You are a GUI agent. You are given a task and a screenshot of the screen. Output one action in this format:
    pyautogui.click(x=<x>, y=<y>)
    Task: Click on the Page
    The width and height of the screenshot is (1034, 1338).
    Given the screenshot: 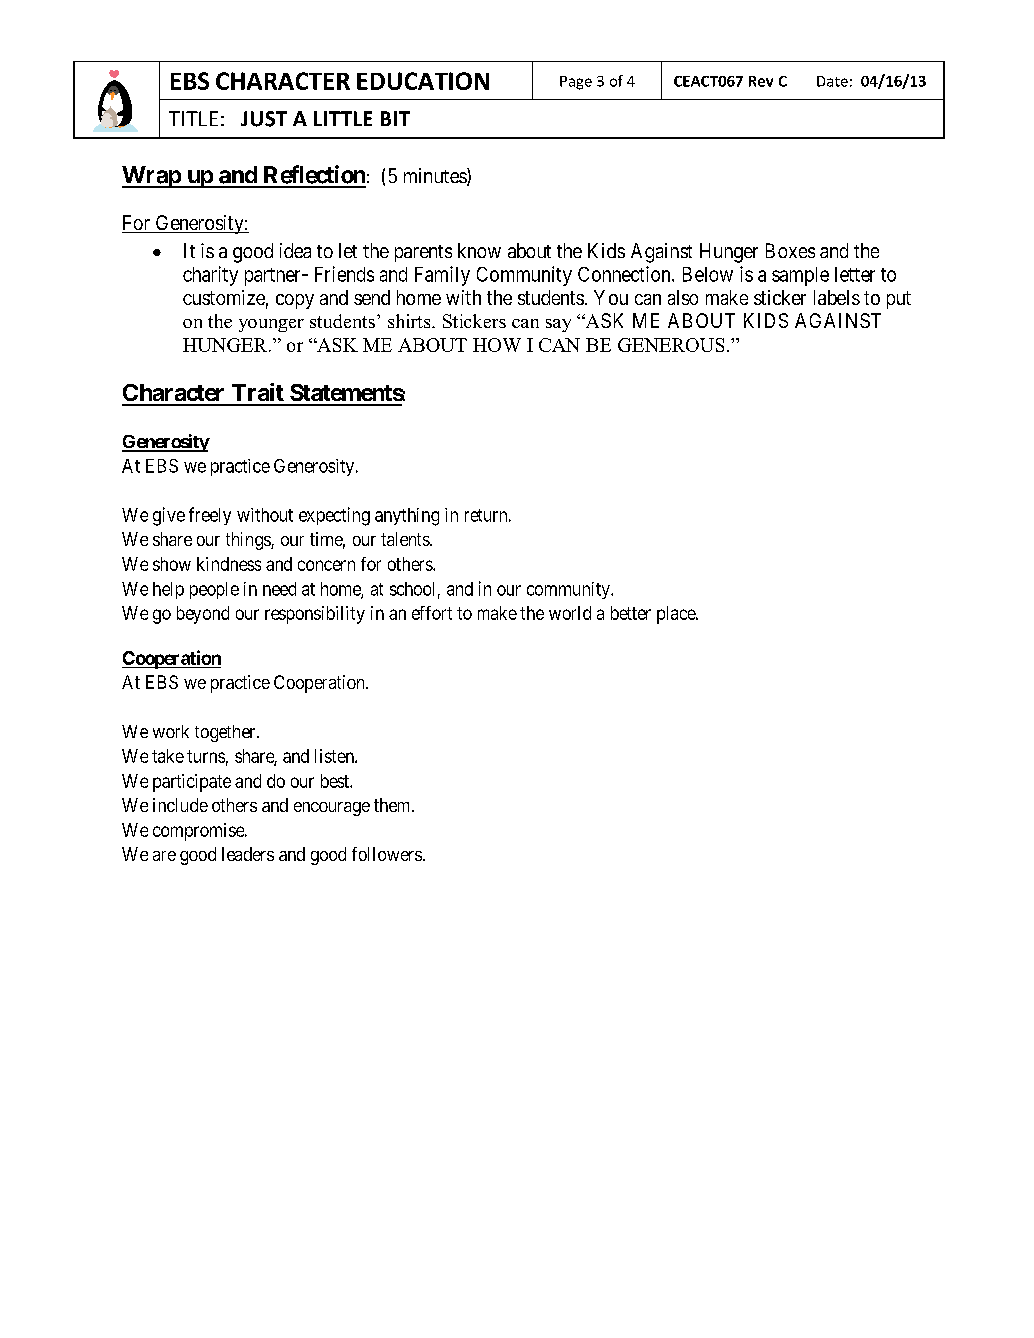 What is the action you would take?
    pyautogui.click(x=576, y=83)
